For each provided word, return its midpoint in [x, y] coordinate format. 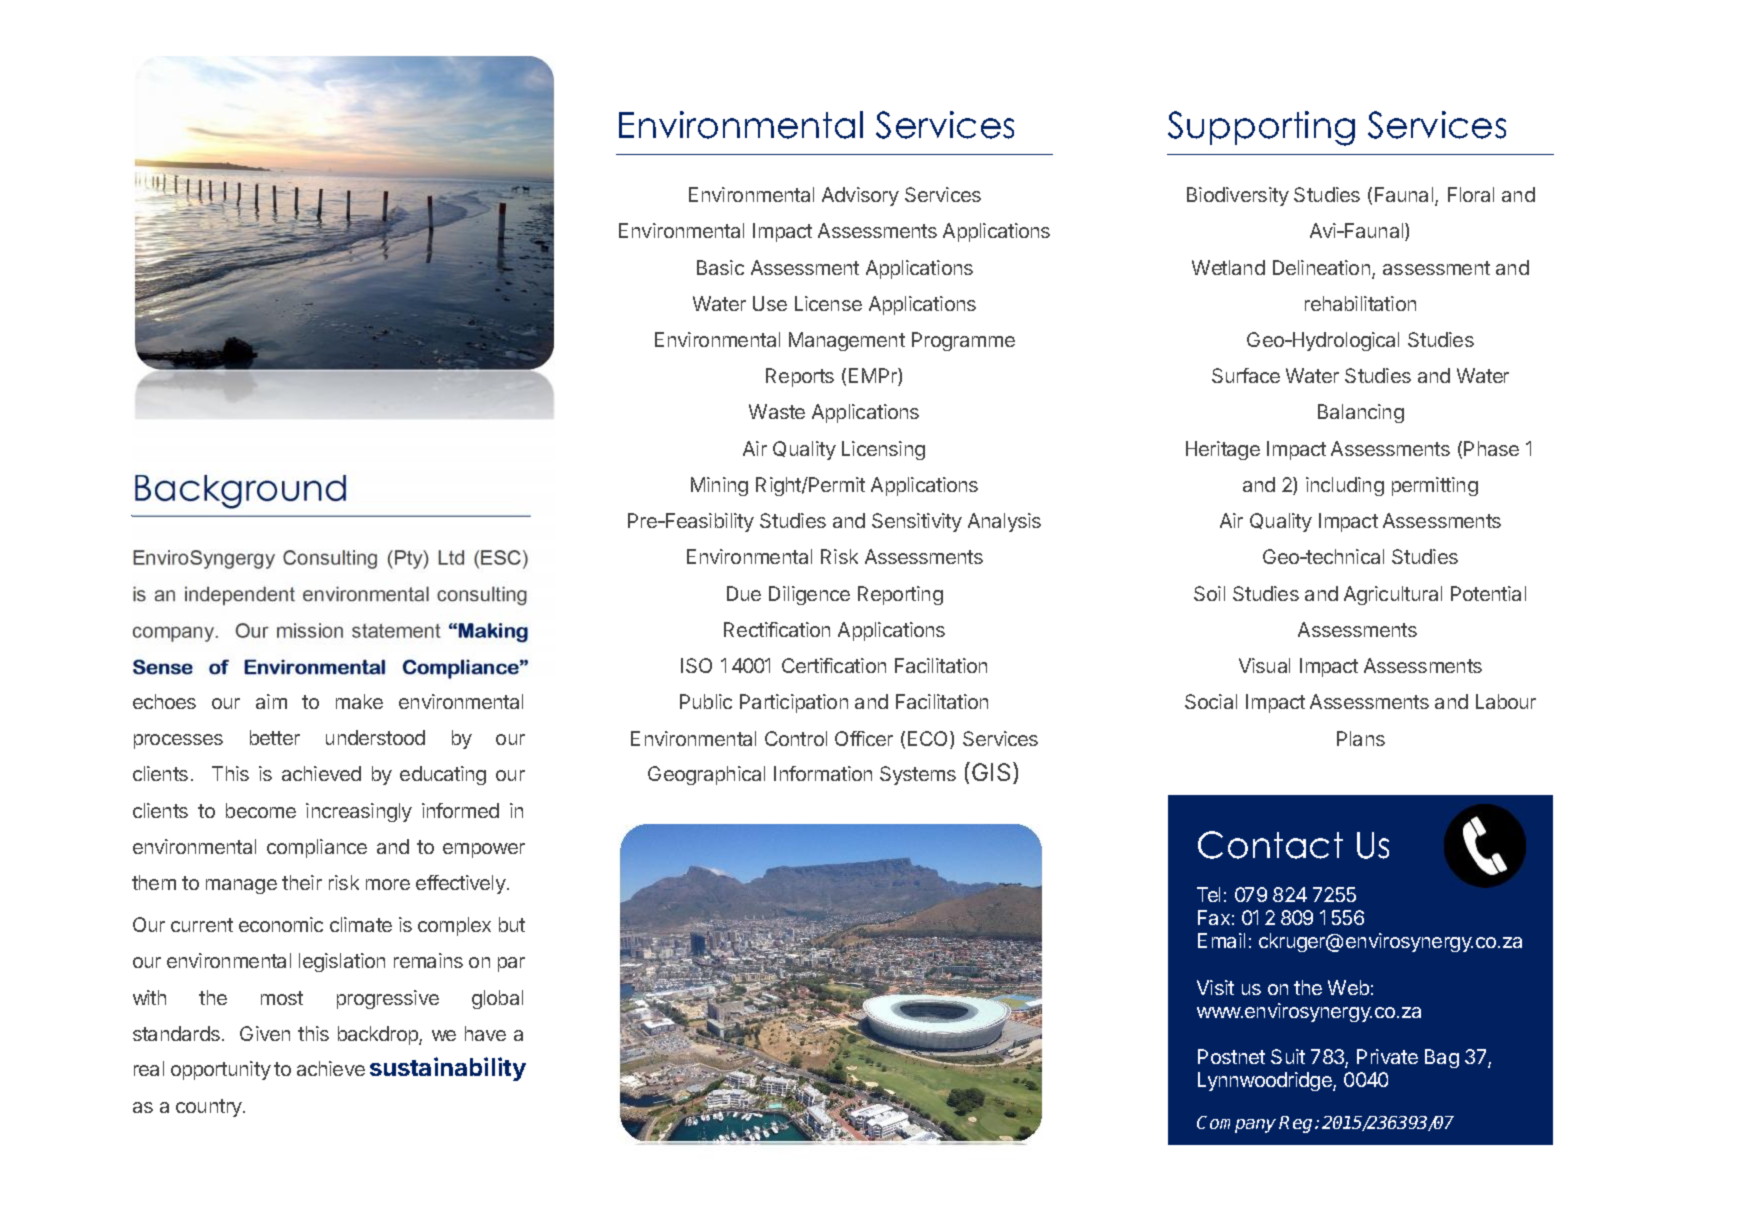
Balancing [1361, 413]
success [827, 912]
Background [240, 492]
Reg [1297, 1124]
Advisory [860, 196]
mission [310, 630]
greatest [872, 980]
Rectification [777, 629]
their [302, 882]
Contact [1270, 845]
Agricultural [1393, 595]
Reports [800, 377]
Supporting [1261, 128]
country [210, 1108]
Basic [720, 267]
